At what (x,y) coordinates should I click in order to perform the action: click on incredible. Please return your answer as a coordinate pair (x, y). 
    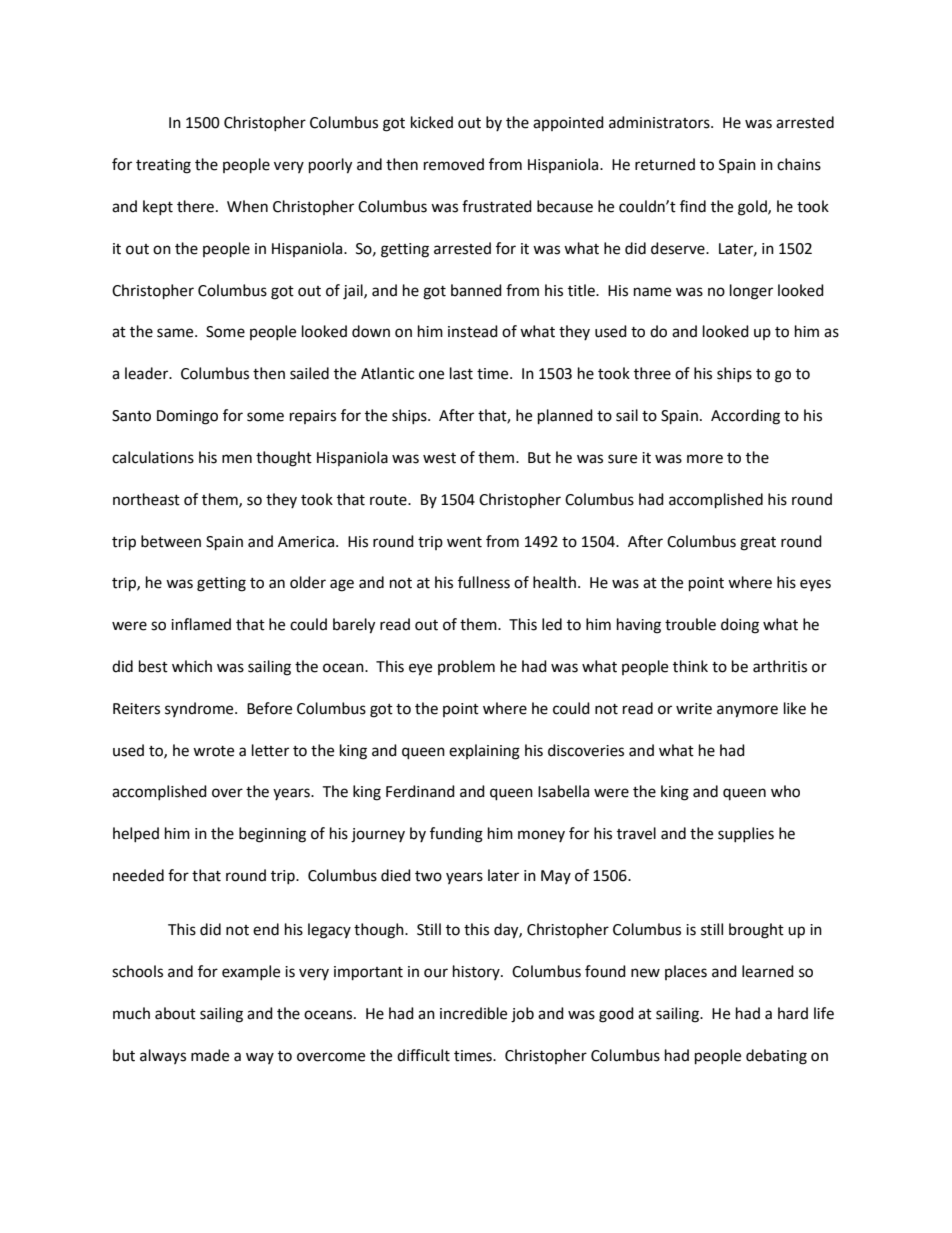
    Looking at the image, I should click on (473, 1013).
